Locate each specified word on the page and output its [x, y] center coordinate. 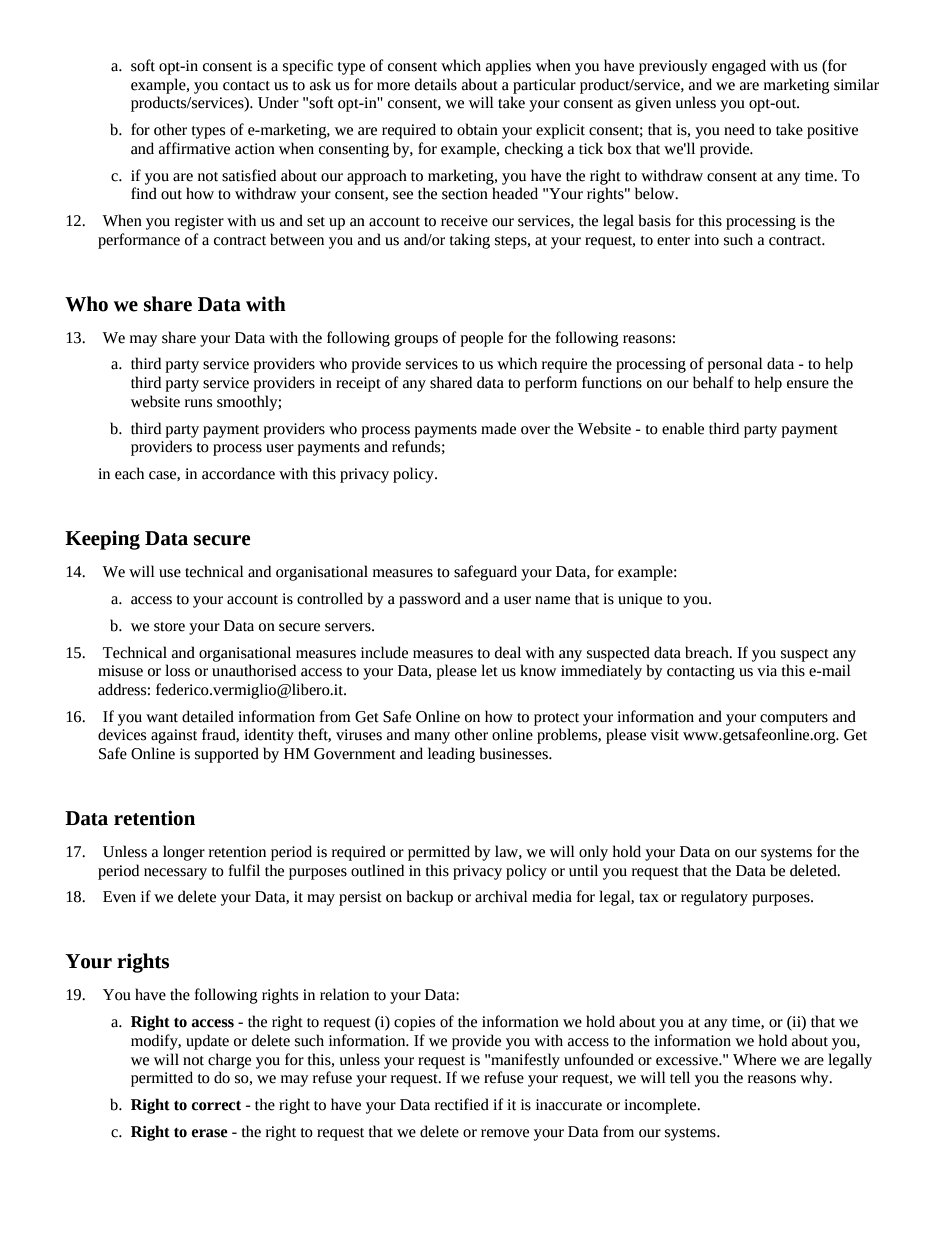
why [815, 1079]
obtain [477, 129]
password [430, 600]
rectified [462, 1104]
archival [501, 896]
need [739, 129]
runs [198, 403]
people [481, 339]
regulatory [714, 898]
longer [184, 853]
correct [216, 1106]
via [767, 671]
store [169, 627]
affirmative [194, 148]
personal [735, 365]
